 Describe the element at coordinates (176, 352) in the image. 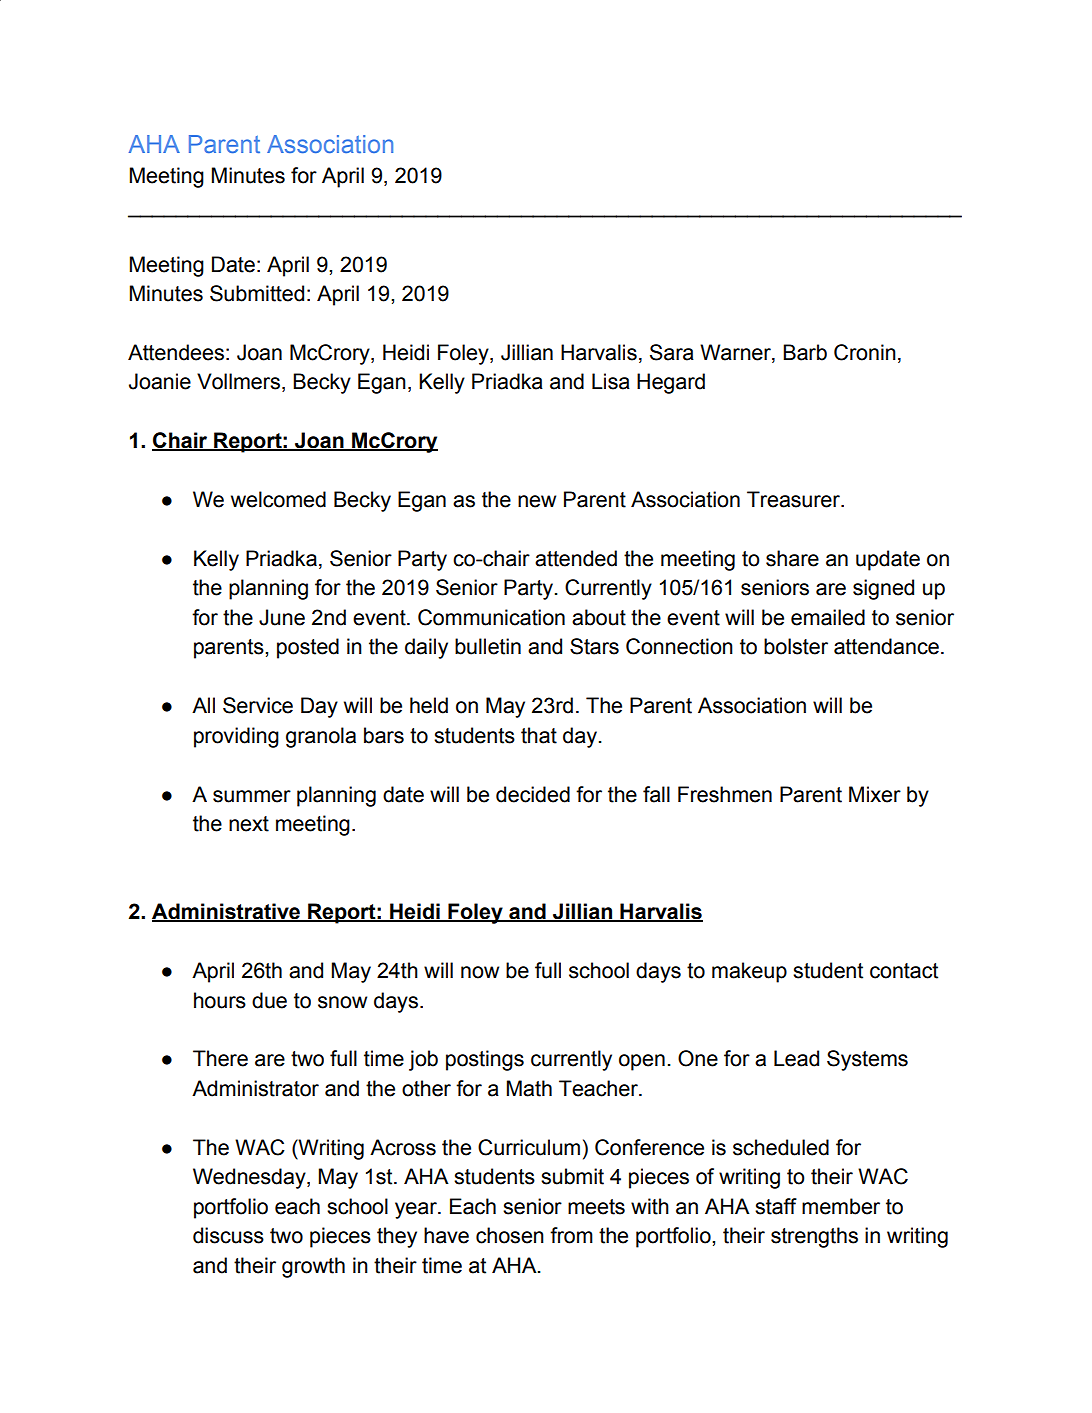

I see `Attendees` at that location.
